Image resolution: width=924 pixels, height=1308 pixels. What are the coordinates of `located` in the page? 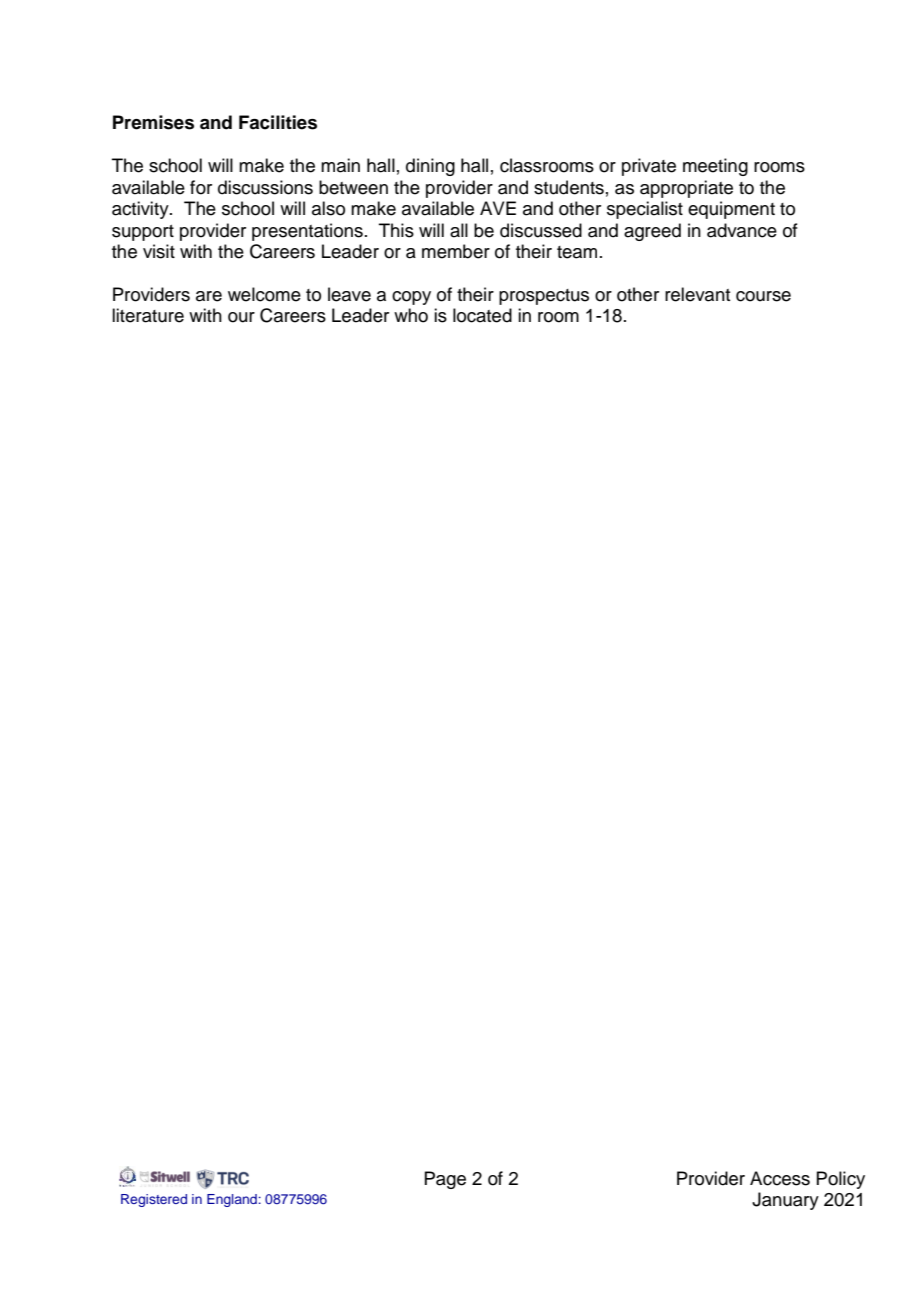 It's located at (482, 315).
